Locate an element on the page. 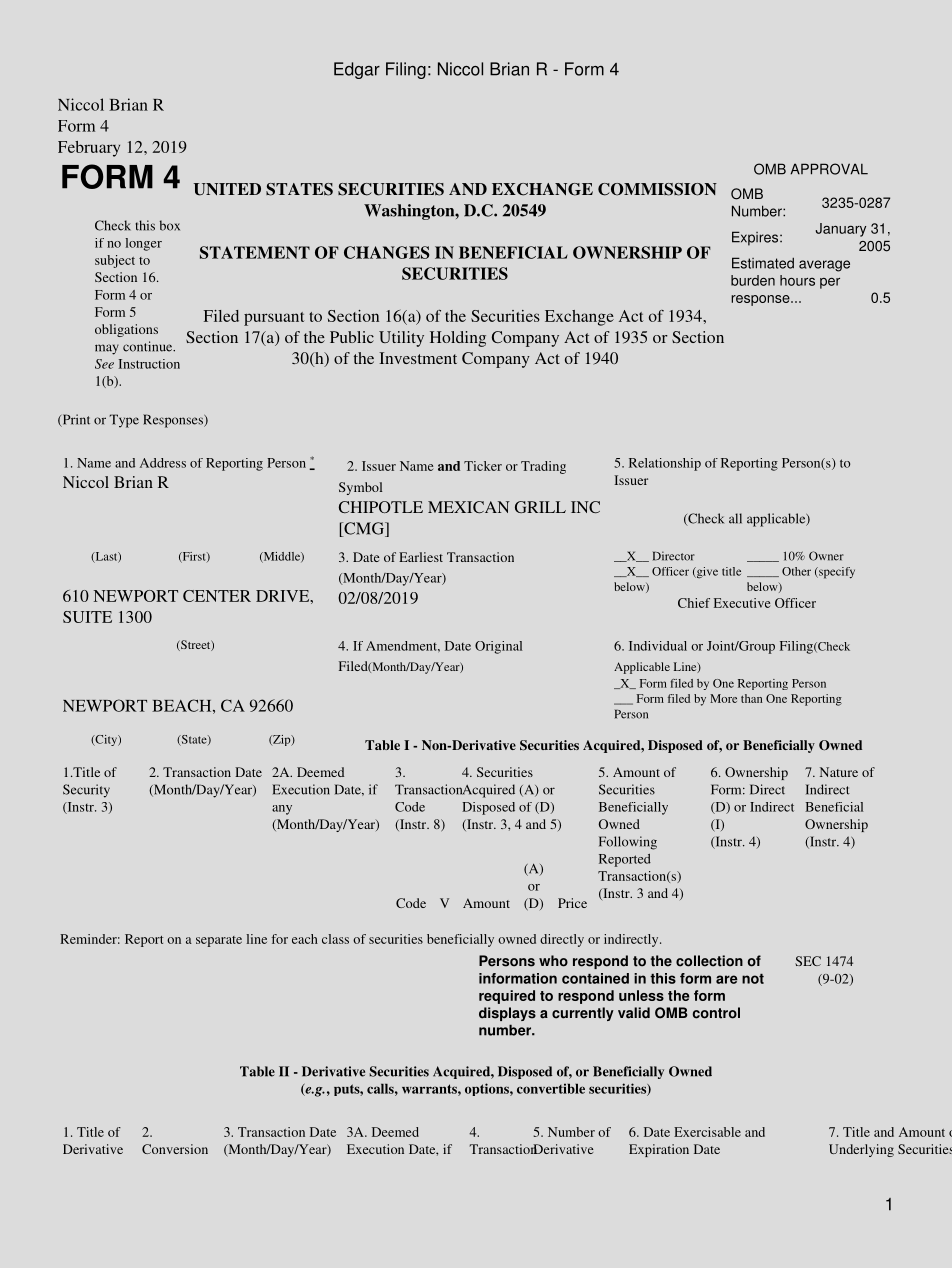  Underlying is located at coordinates (861, 1150).
